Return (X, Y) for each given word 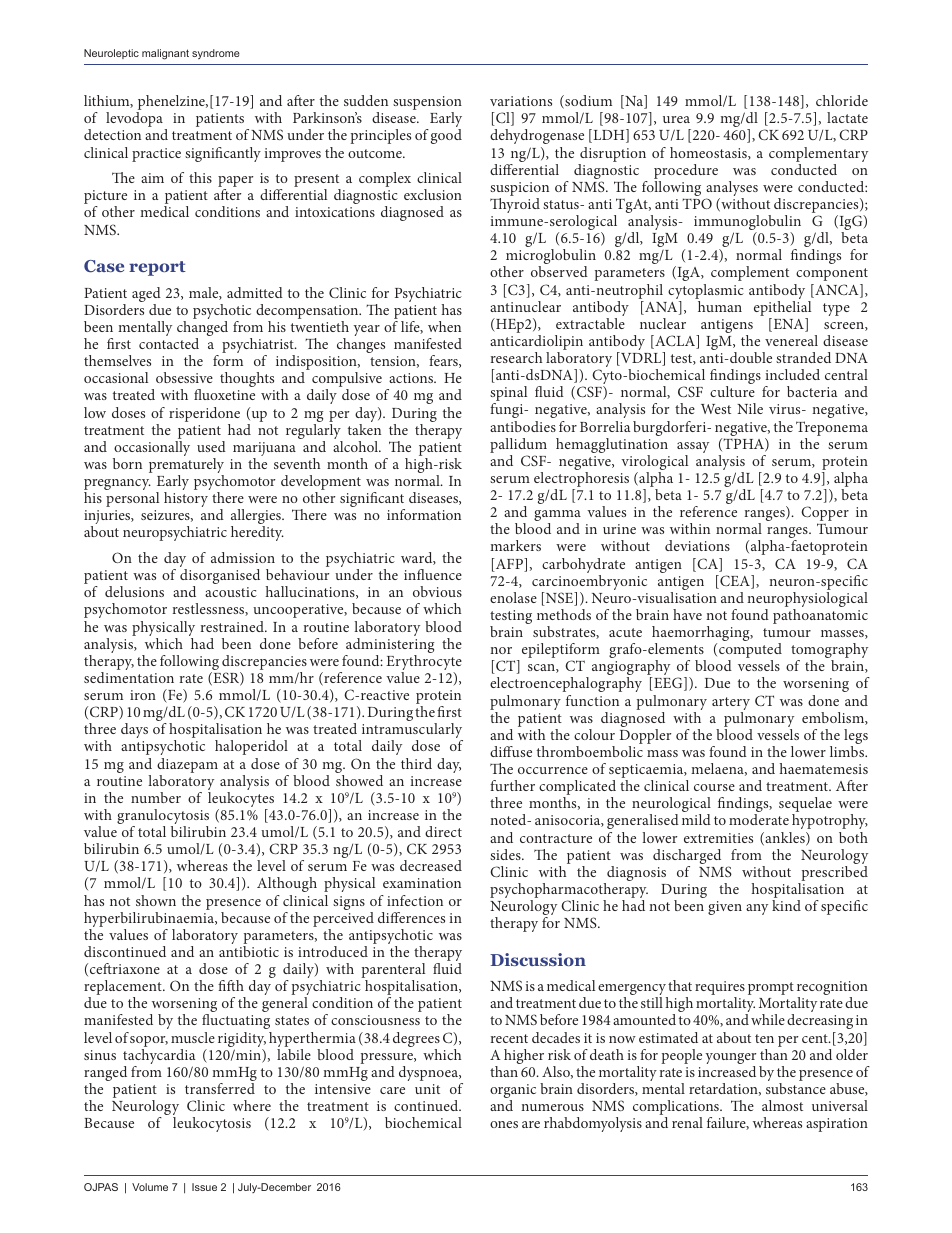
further (512, 785)
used (211, 446)
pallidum (518, 445)
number (156, 797)
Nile (750, 408)
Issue (204, 1187)
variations (521, 101)
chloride (842, 100)
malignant (165, 54)
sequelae (805, 806)
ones (504, 1124)
